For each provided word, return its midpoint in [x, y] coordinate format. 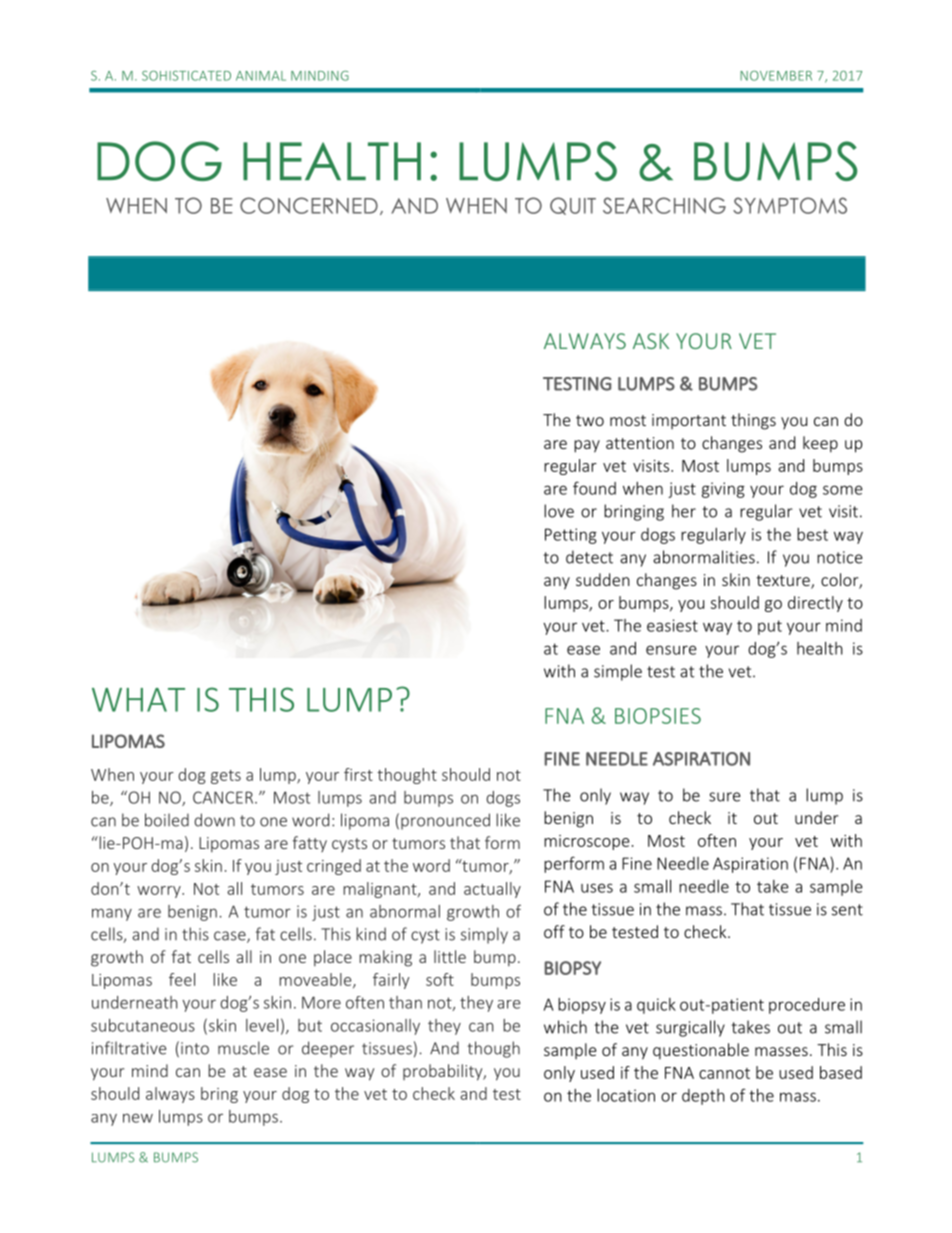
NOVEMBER [776, 76]
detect [589, 557]
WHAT [138, 700]
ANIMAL [261, 76]
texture [784, 582]
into [195, 1048]
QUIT [573, 206]
